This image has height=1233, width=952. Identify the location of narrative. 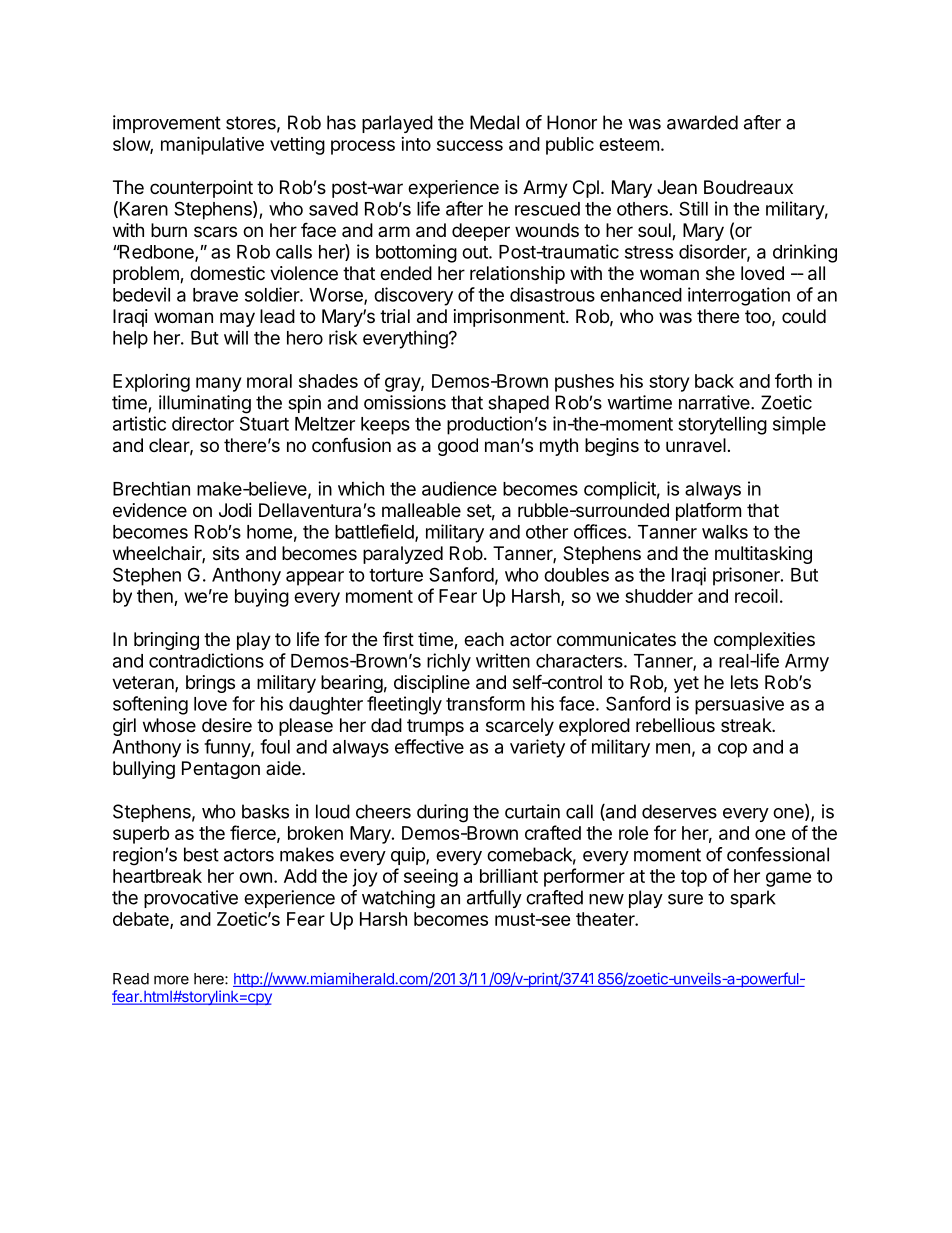
(715, 402).
